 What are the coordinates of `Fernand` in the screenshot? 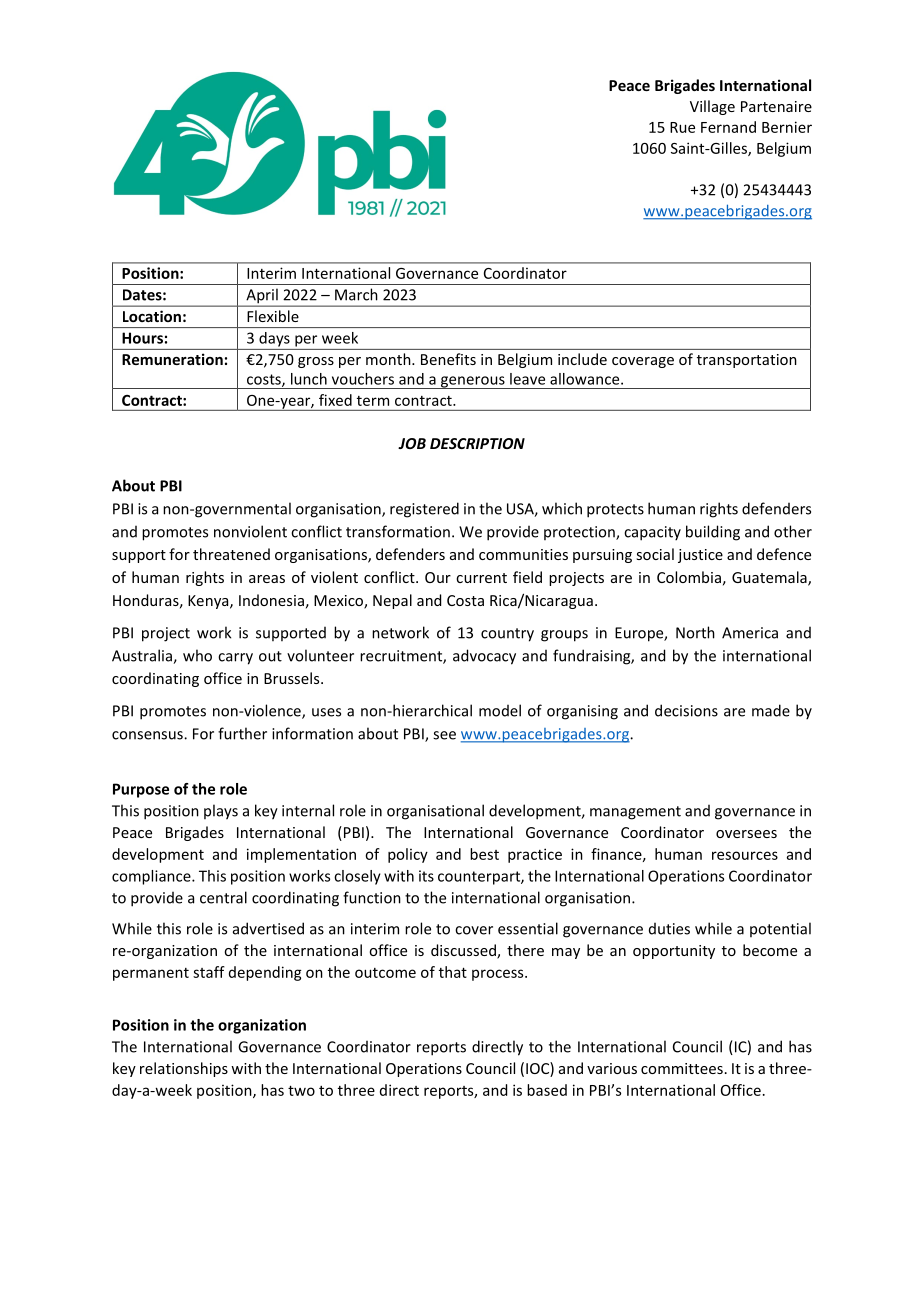 It's located at (728, 127).
